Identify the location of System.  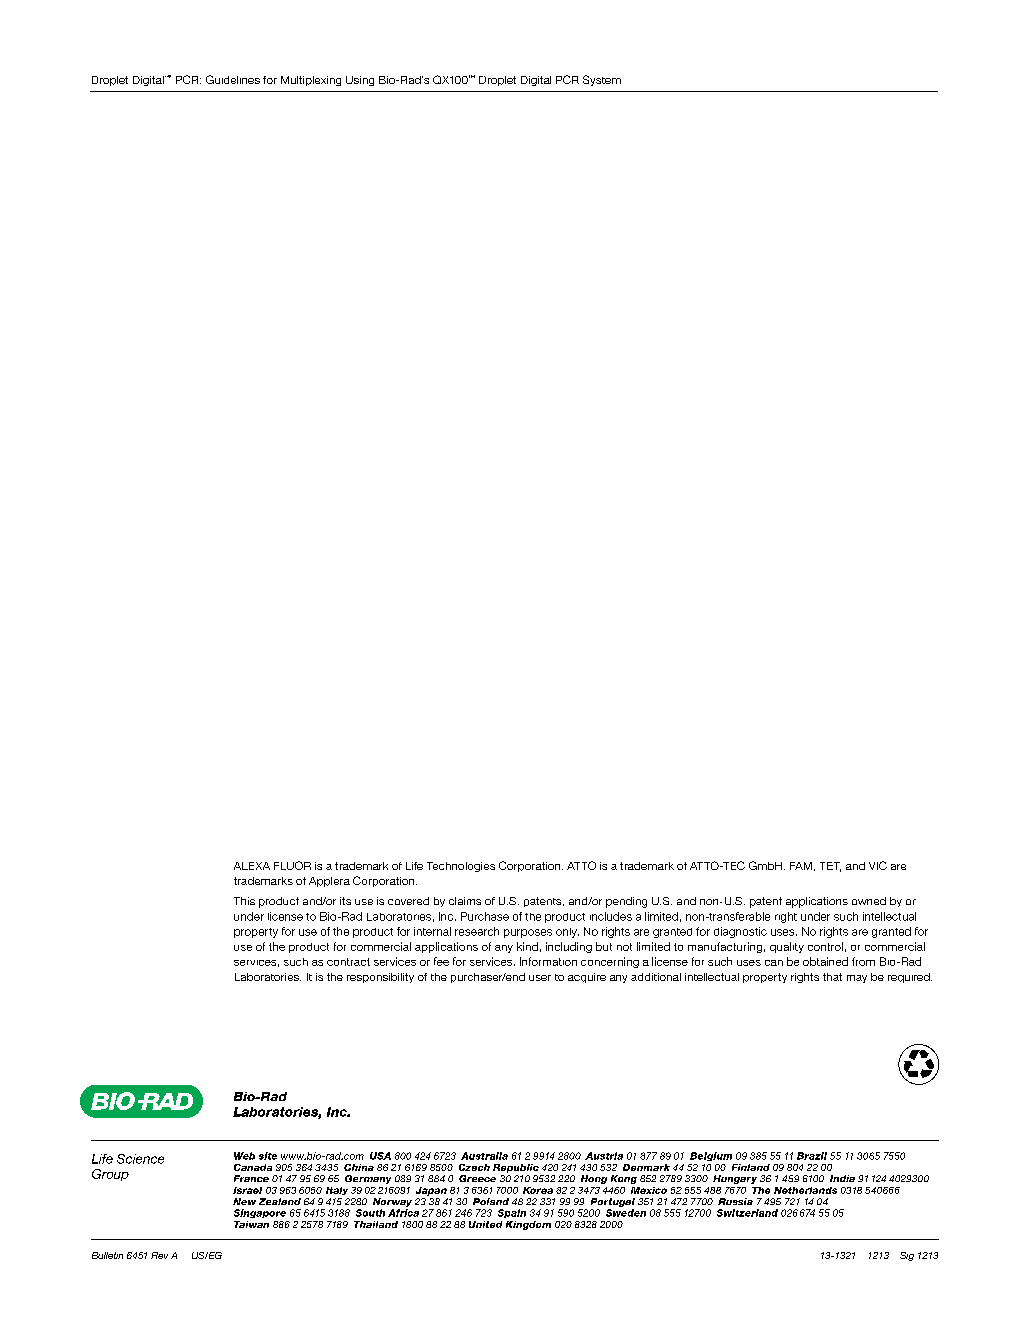
(602, 80).
